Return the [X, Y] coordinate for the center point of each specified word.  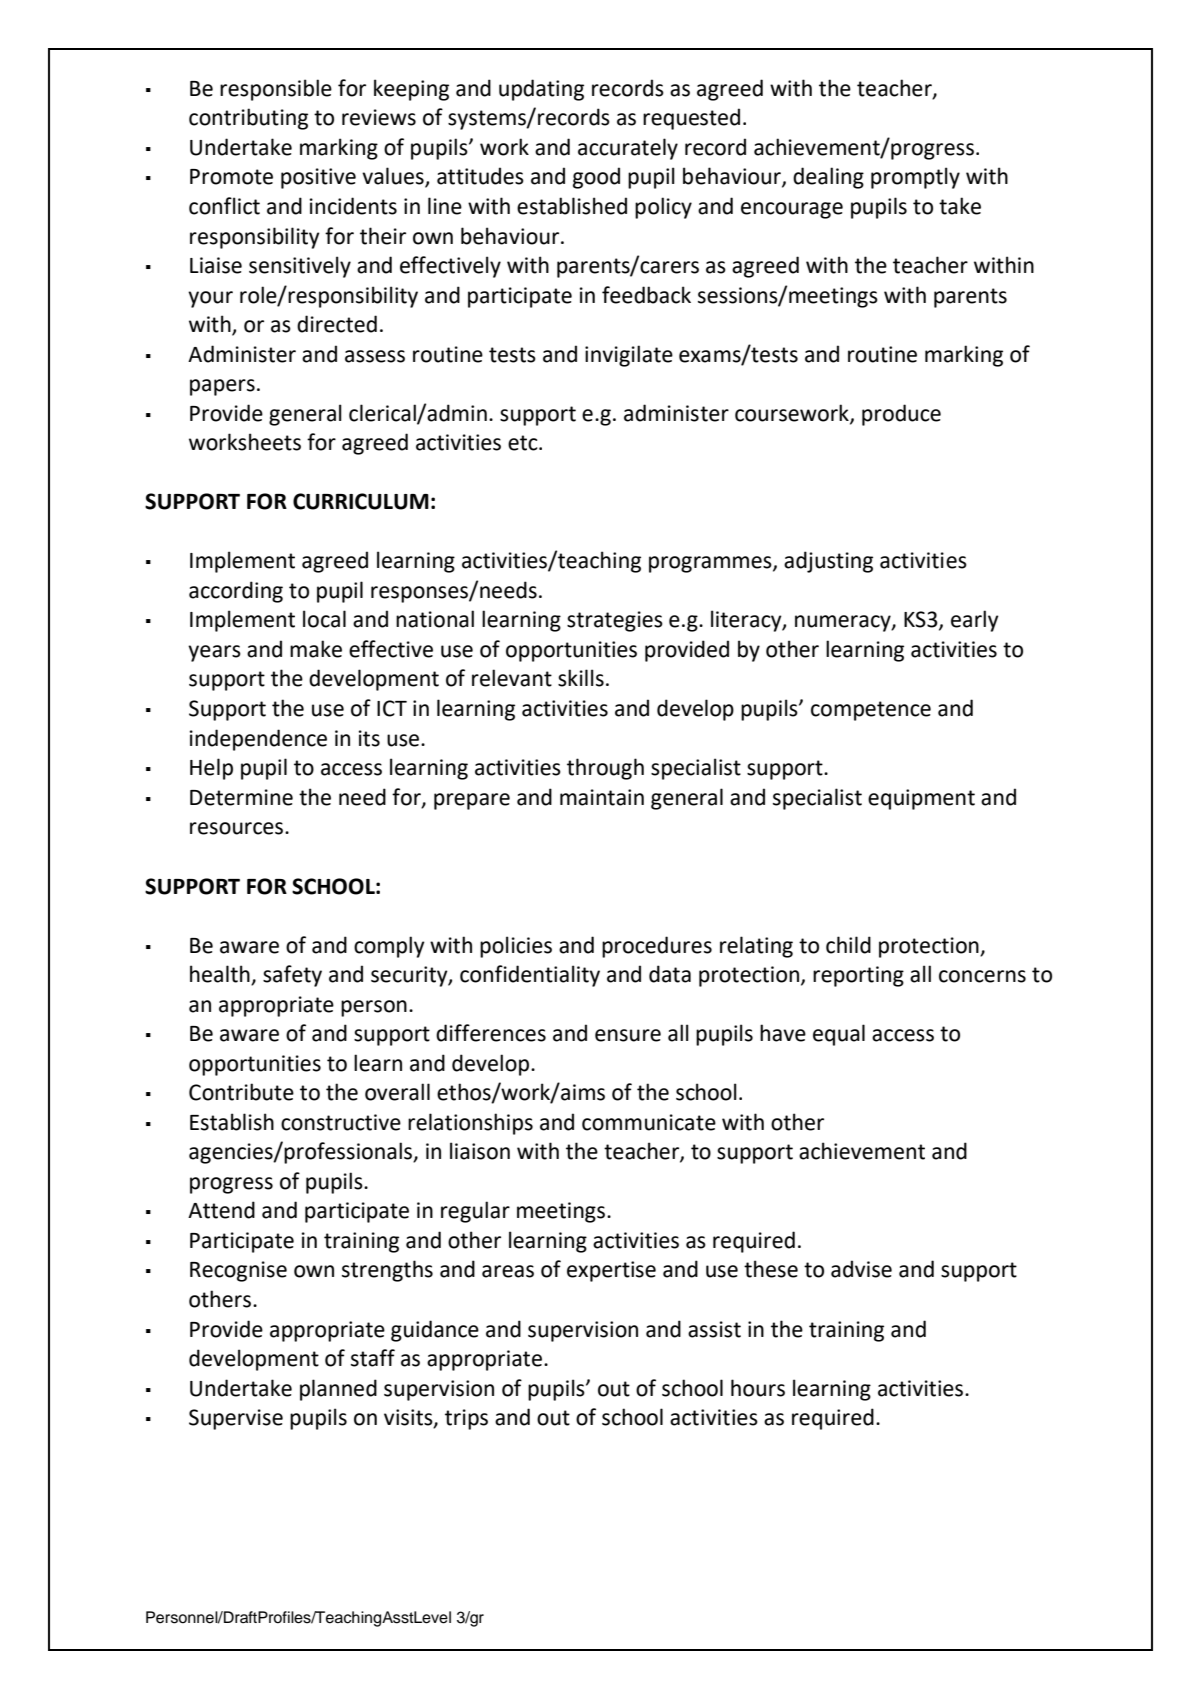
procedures [657, 947]
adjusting [828, 562]
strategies [615, 621]
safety [292, 976]
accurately [628, 149]
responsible [276, 90]
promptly [915, 178]
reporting [858, 976]
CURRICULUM [361, 501]
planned [338, 1390]
